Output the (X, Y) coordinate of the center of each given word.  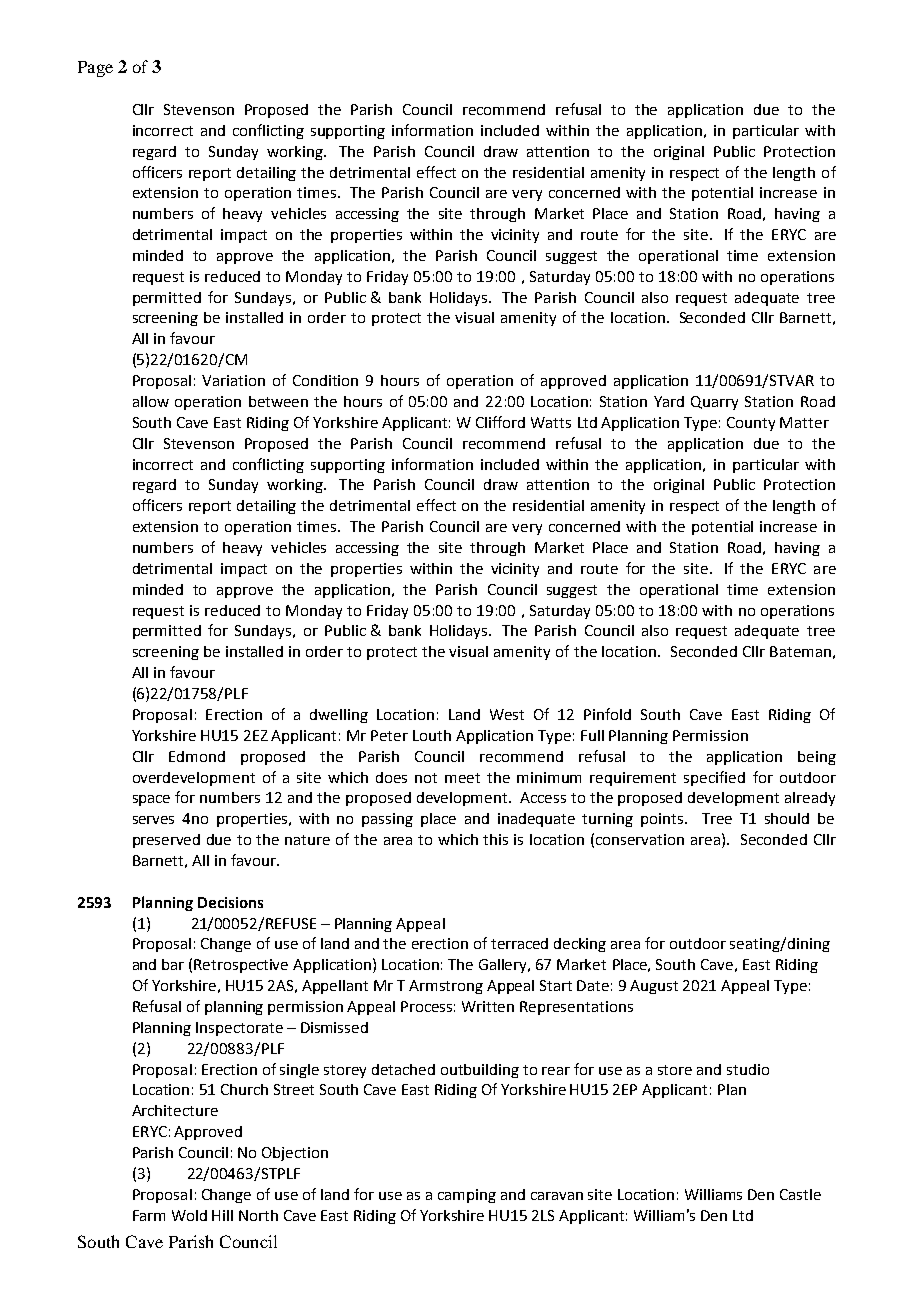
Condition (325, 380)
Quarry (714, 403)
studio (748, 1069)
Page (95, 69)
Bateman (800, 651)
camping (467, 1196)
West (507, 714)
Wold (189, 1215)
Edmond (197, 756)
